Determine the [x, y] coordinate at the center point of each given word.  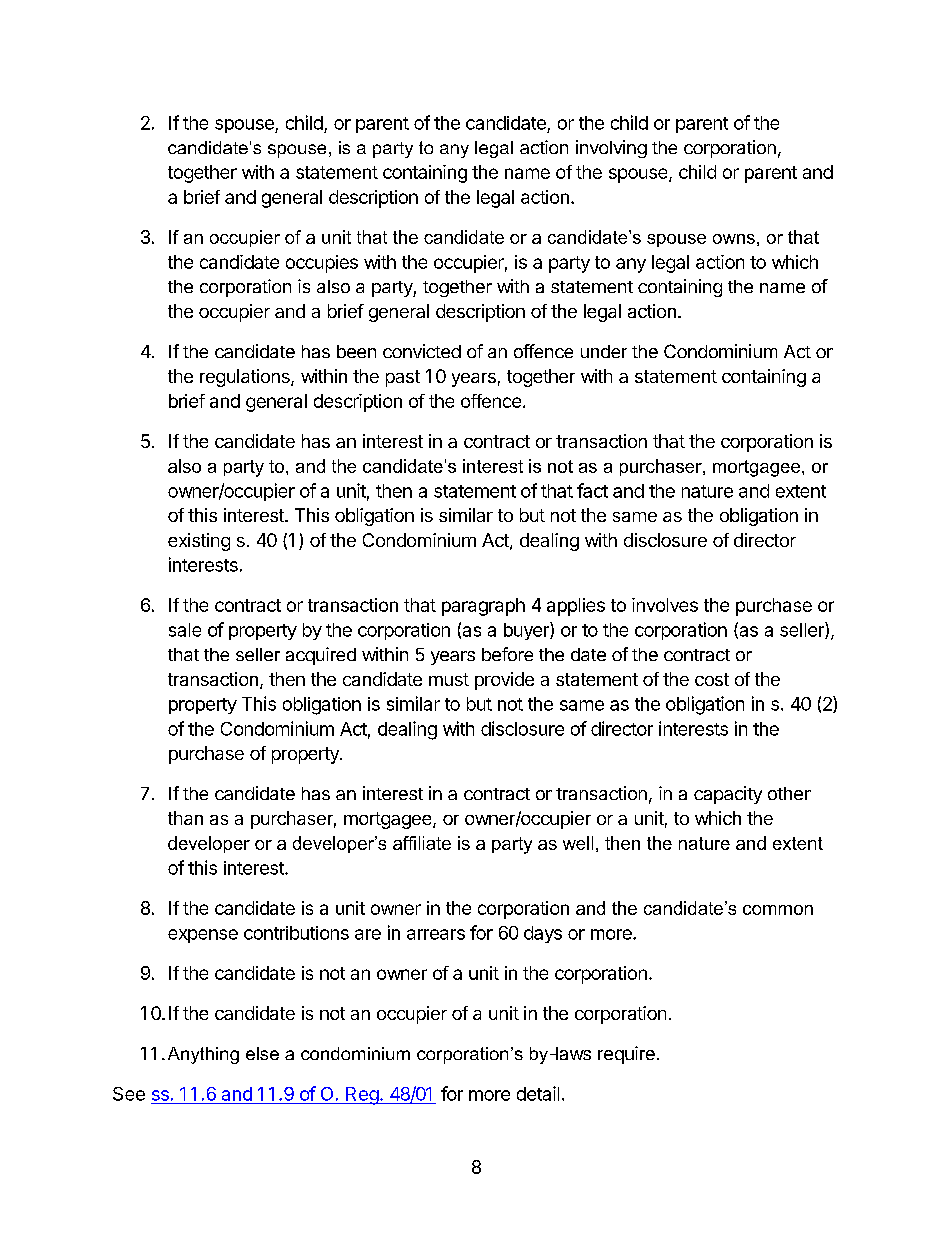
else [262, 1053]
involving [611, 149]
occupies [322, 264]
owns [734, 239]
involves [665, 605]
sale [185, 630]
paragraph [483, 607]
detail [538, 1093]
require [626, 1055]
